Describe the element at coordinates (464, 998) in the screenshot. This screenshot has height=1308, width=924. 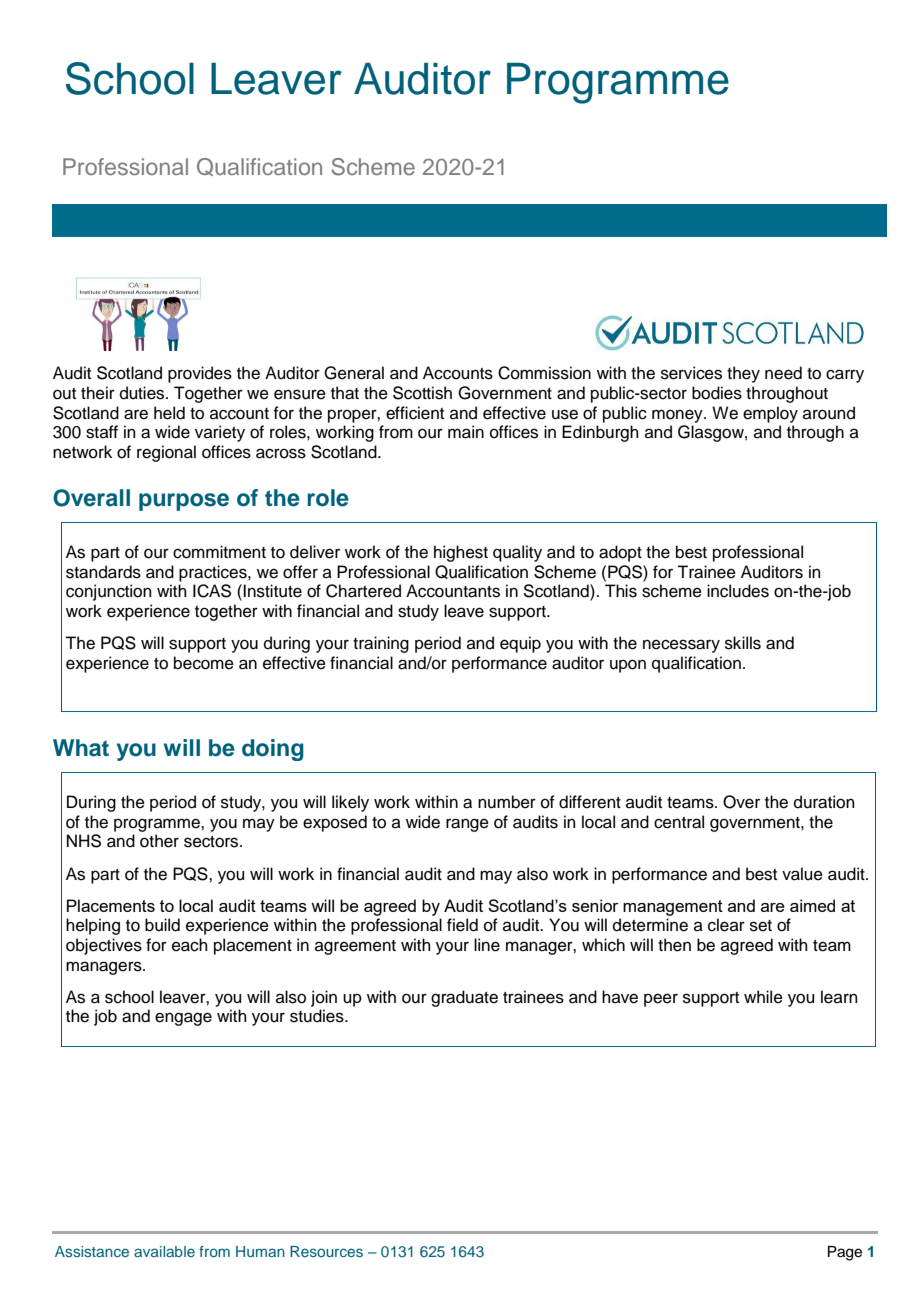
I see `graduate` at that location.
